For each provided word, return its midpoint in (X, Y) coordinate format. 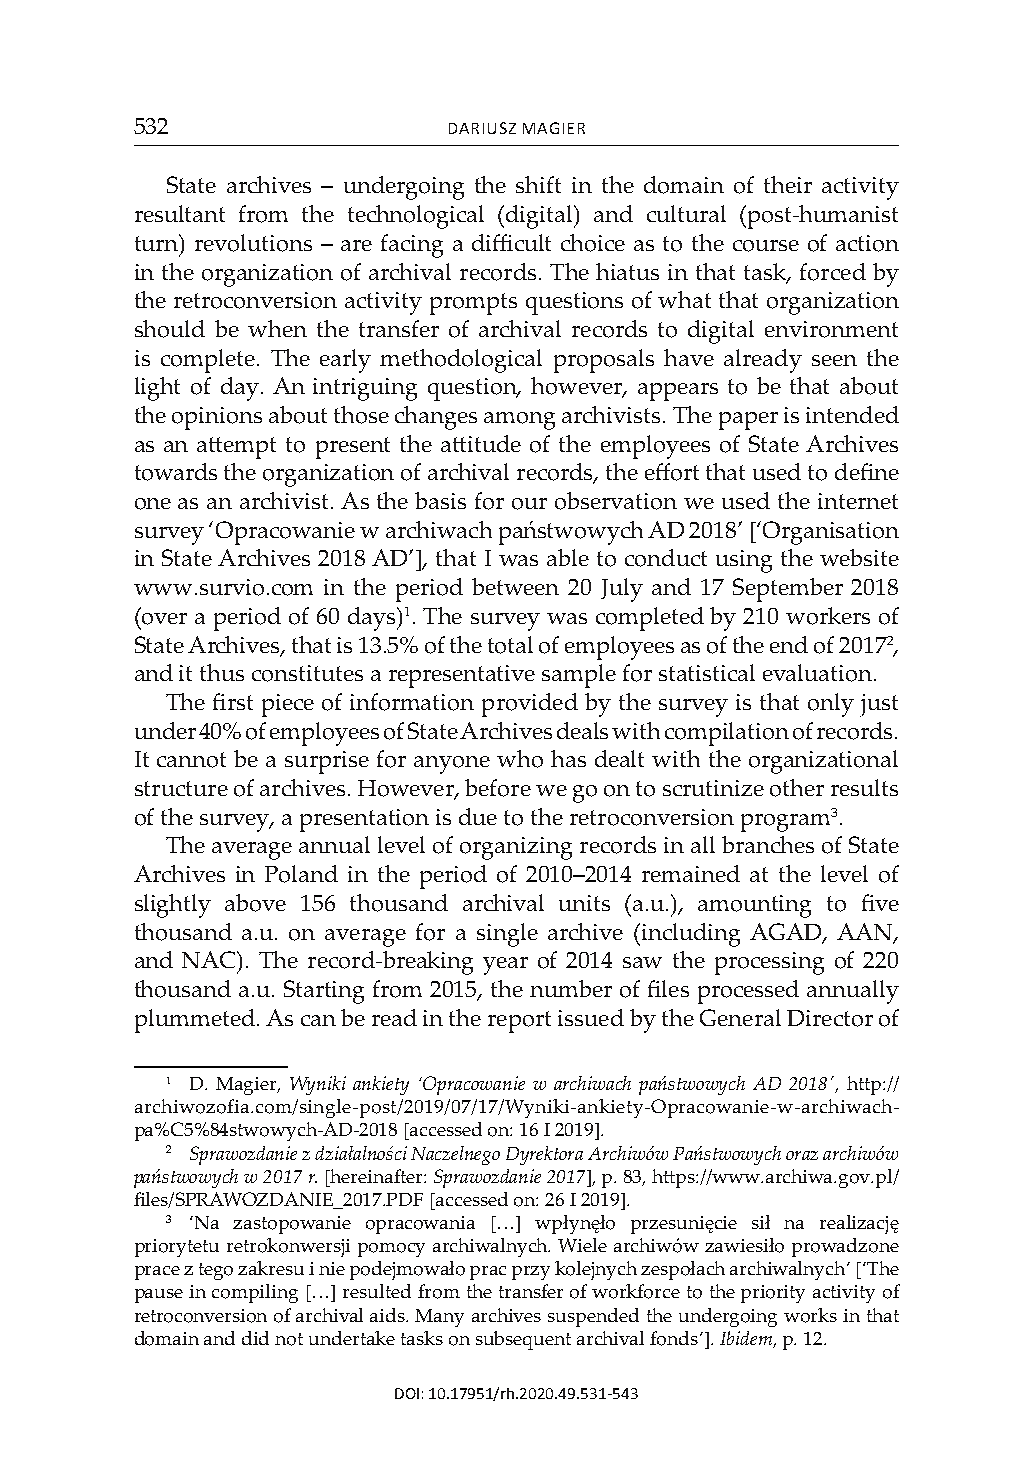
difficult (511, 242)
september (788, 590)
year (505, 966)
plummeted (195, 1021)
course (766, 246)
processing (769, 963)
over (164, 619)
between (515, 586)
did (255, 1338)
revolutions (253, 243)
